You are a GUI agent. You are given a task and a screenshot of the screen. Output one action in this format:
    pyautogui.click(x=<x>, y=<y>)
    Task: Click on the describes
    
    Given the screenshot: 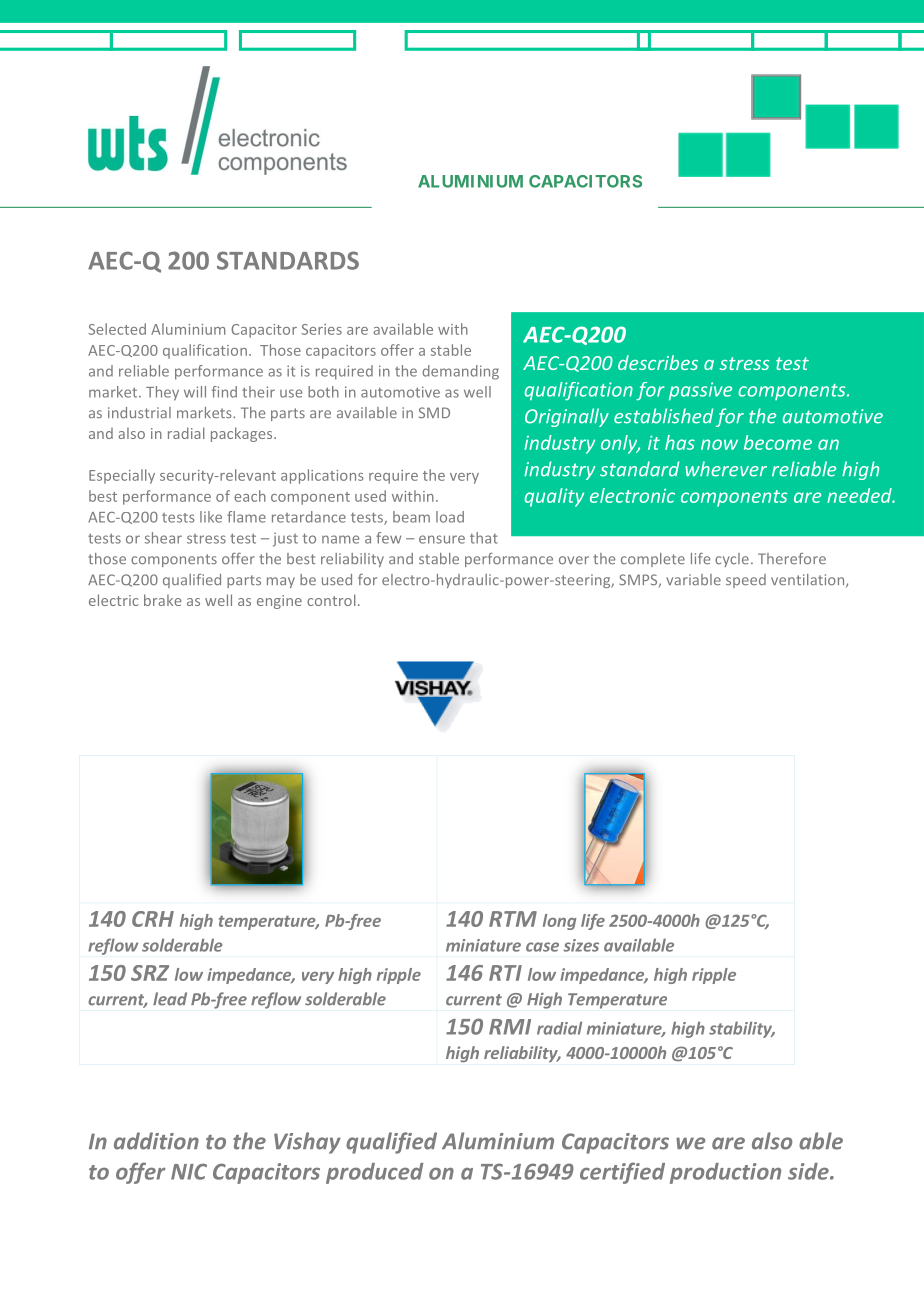 What is the action you would take?
    pyautogui.click(x=658, y=362)
